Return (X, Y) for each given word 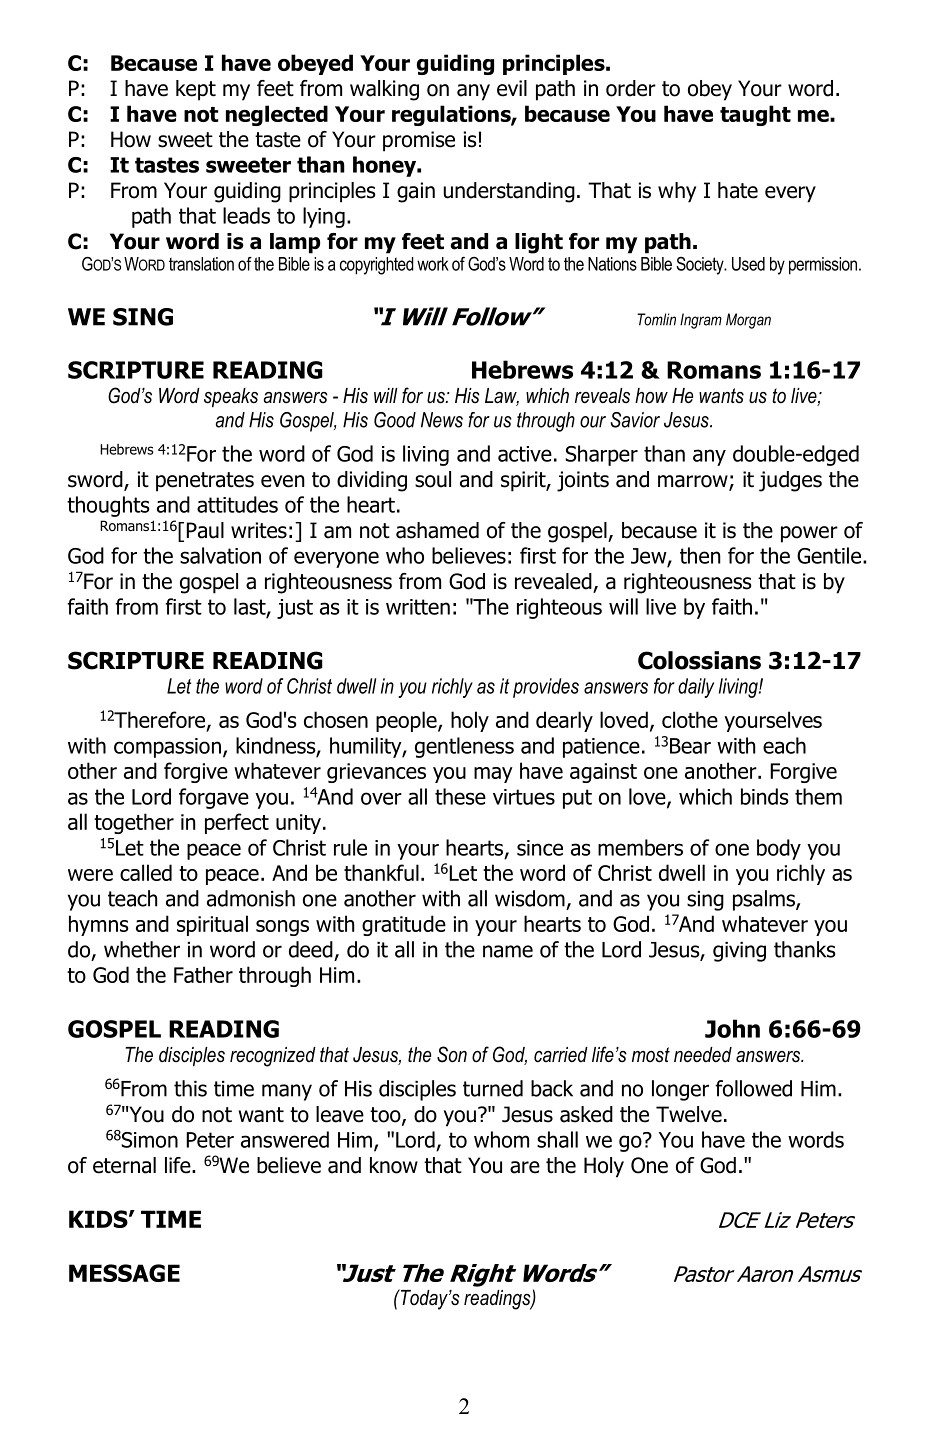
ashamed (437, 530)
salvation (220, 555)
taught (755, 115)
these (460, 796)
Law (502, 397)
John (732, 1028)
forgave (214, 798)
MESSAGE (124, 1273)
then (700, 555)
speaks (231, 398)
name (508, 951)
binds (765, 796)
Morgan (748, 321)
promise (419, 141)
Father (203, 974)
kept (196, 90)
